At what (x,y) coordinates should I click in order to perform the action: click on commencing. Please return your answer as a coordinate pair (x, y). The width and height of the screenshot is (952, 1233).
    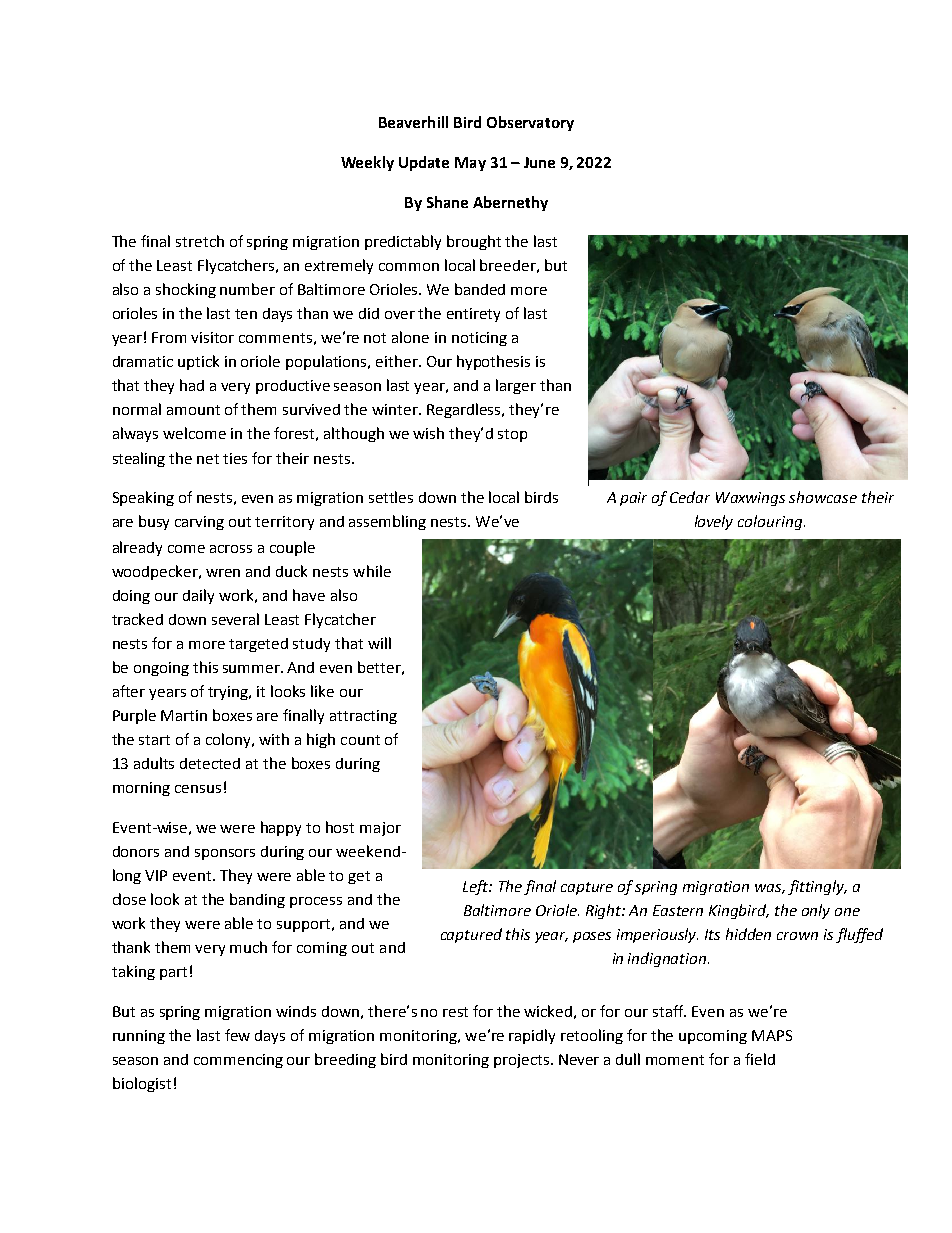
    Looking at the image, I should click on (238, 1061).
